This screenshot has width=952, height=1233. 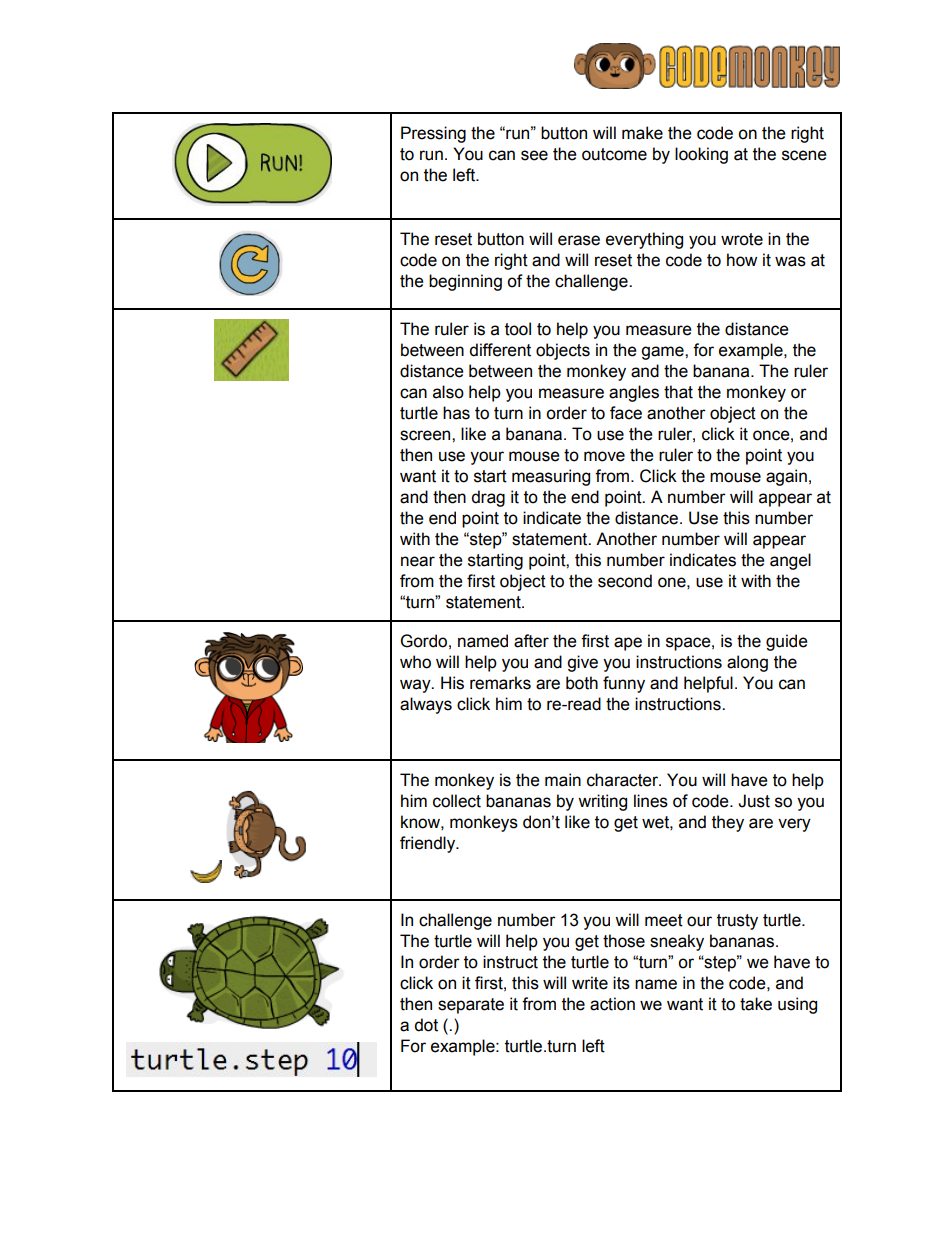 I want to click on action, so click(x=612, y=1004).
